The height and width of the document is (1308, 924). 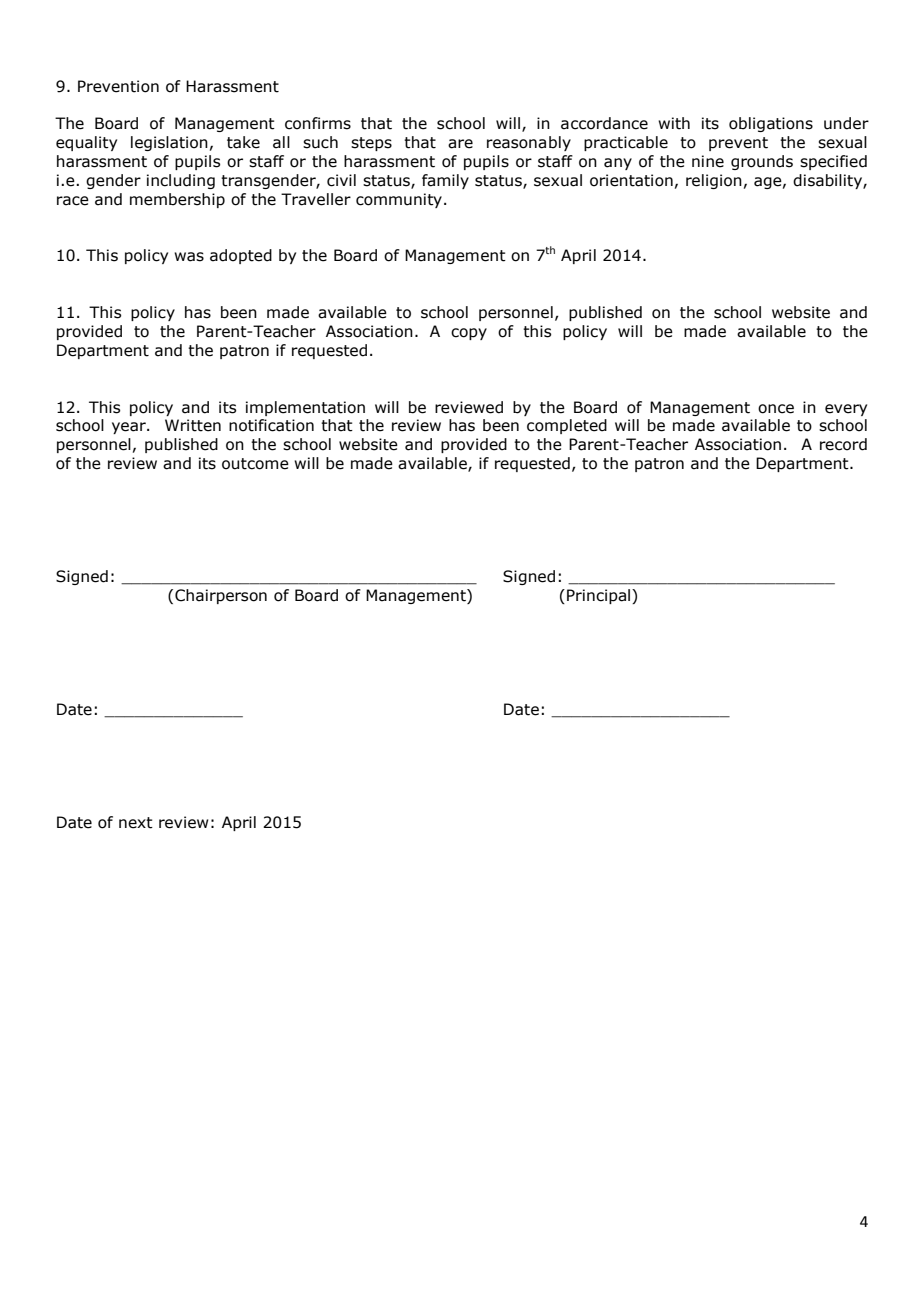 I want to click on Chairperson, so click(x=221, y=596).
